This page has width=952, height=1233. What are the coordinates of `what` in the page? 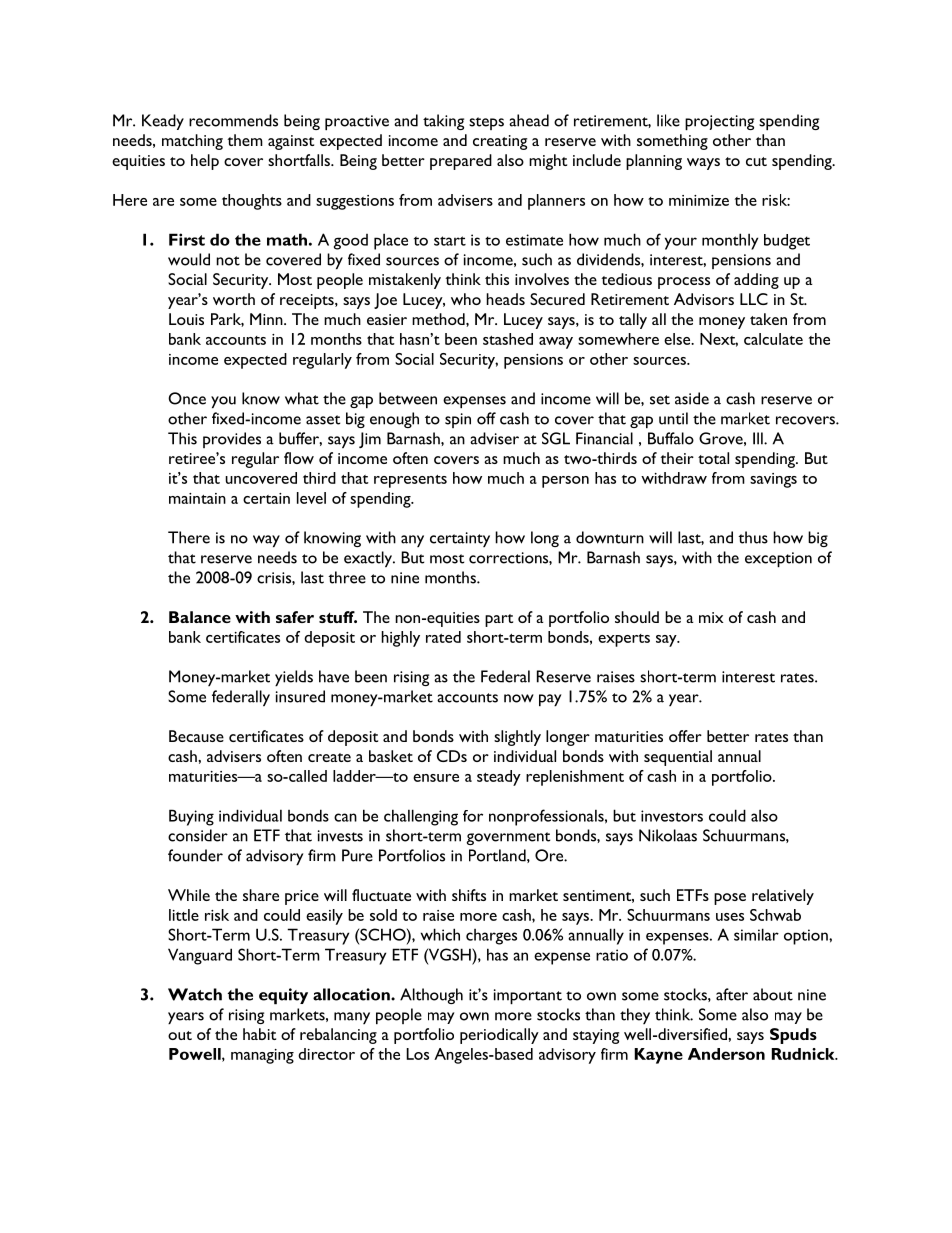 It's located at (302, 398).
